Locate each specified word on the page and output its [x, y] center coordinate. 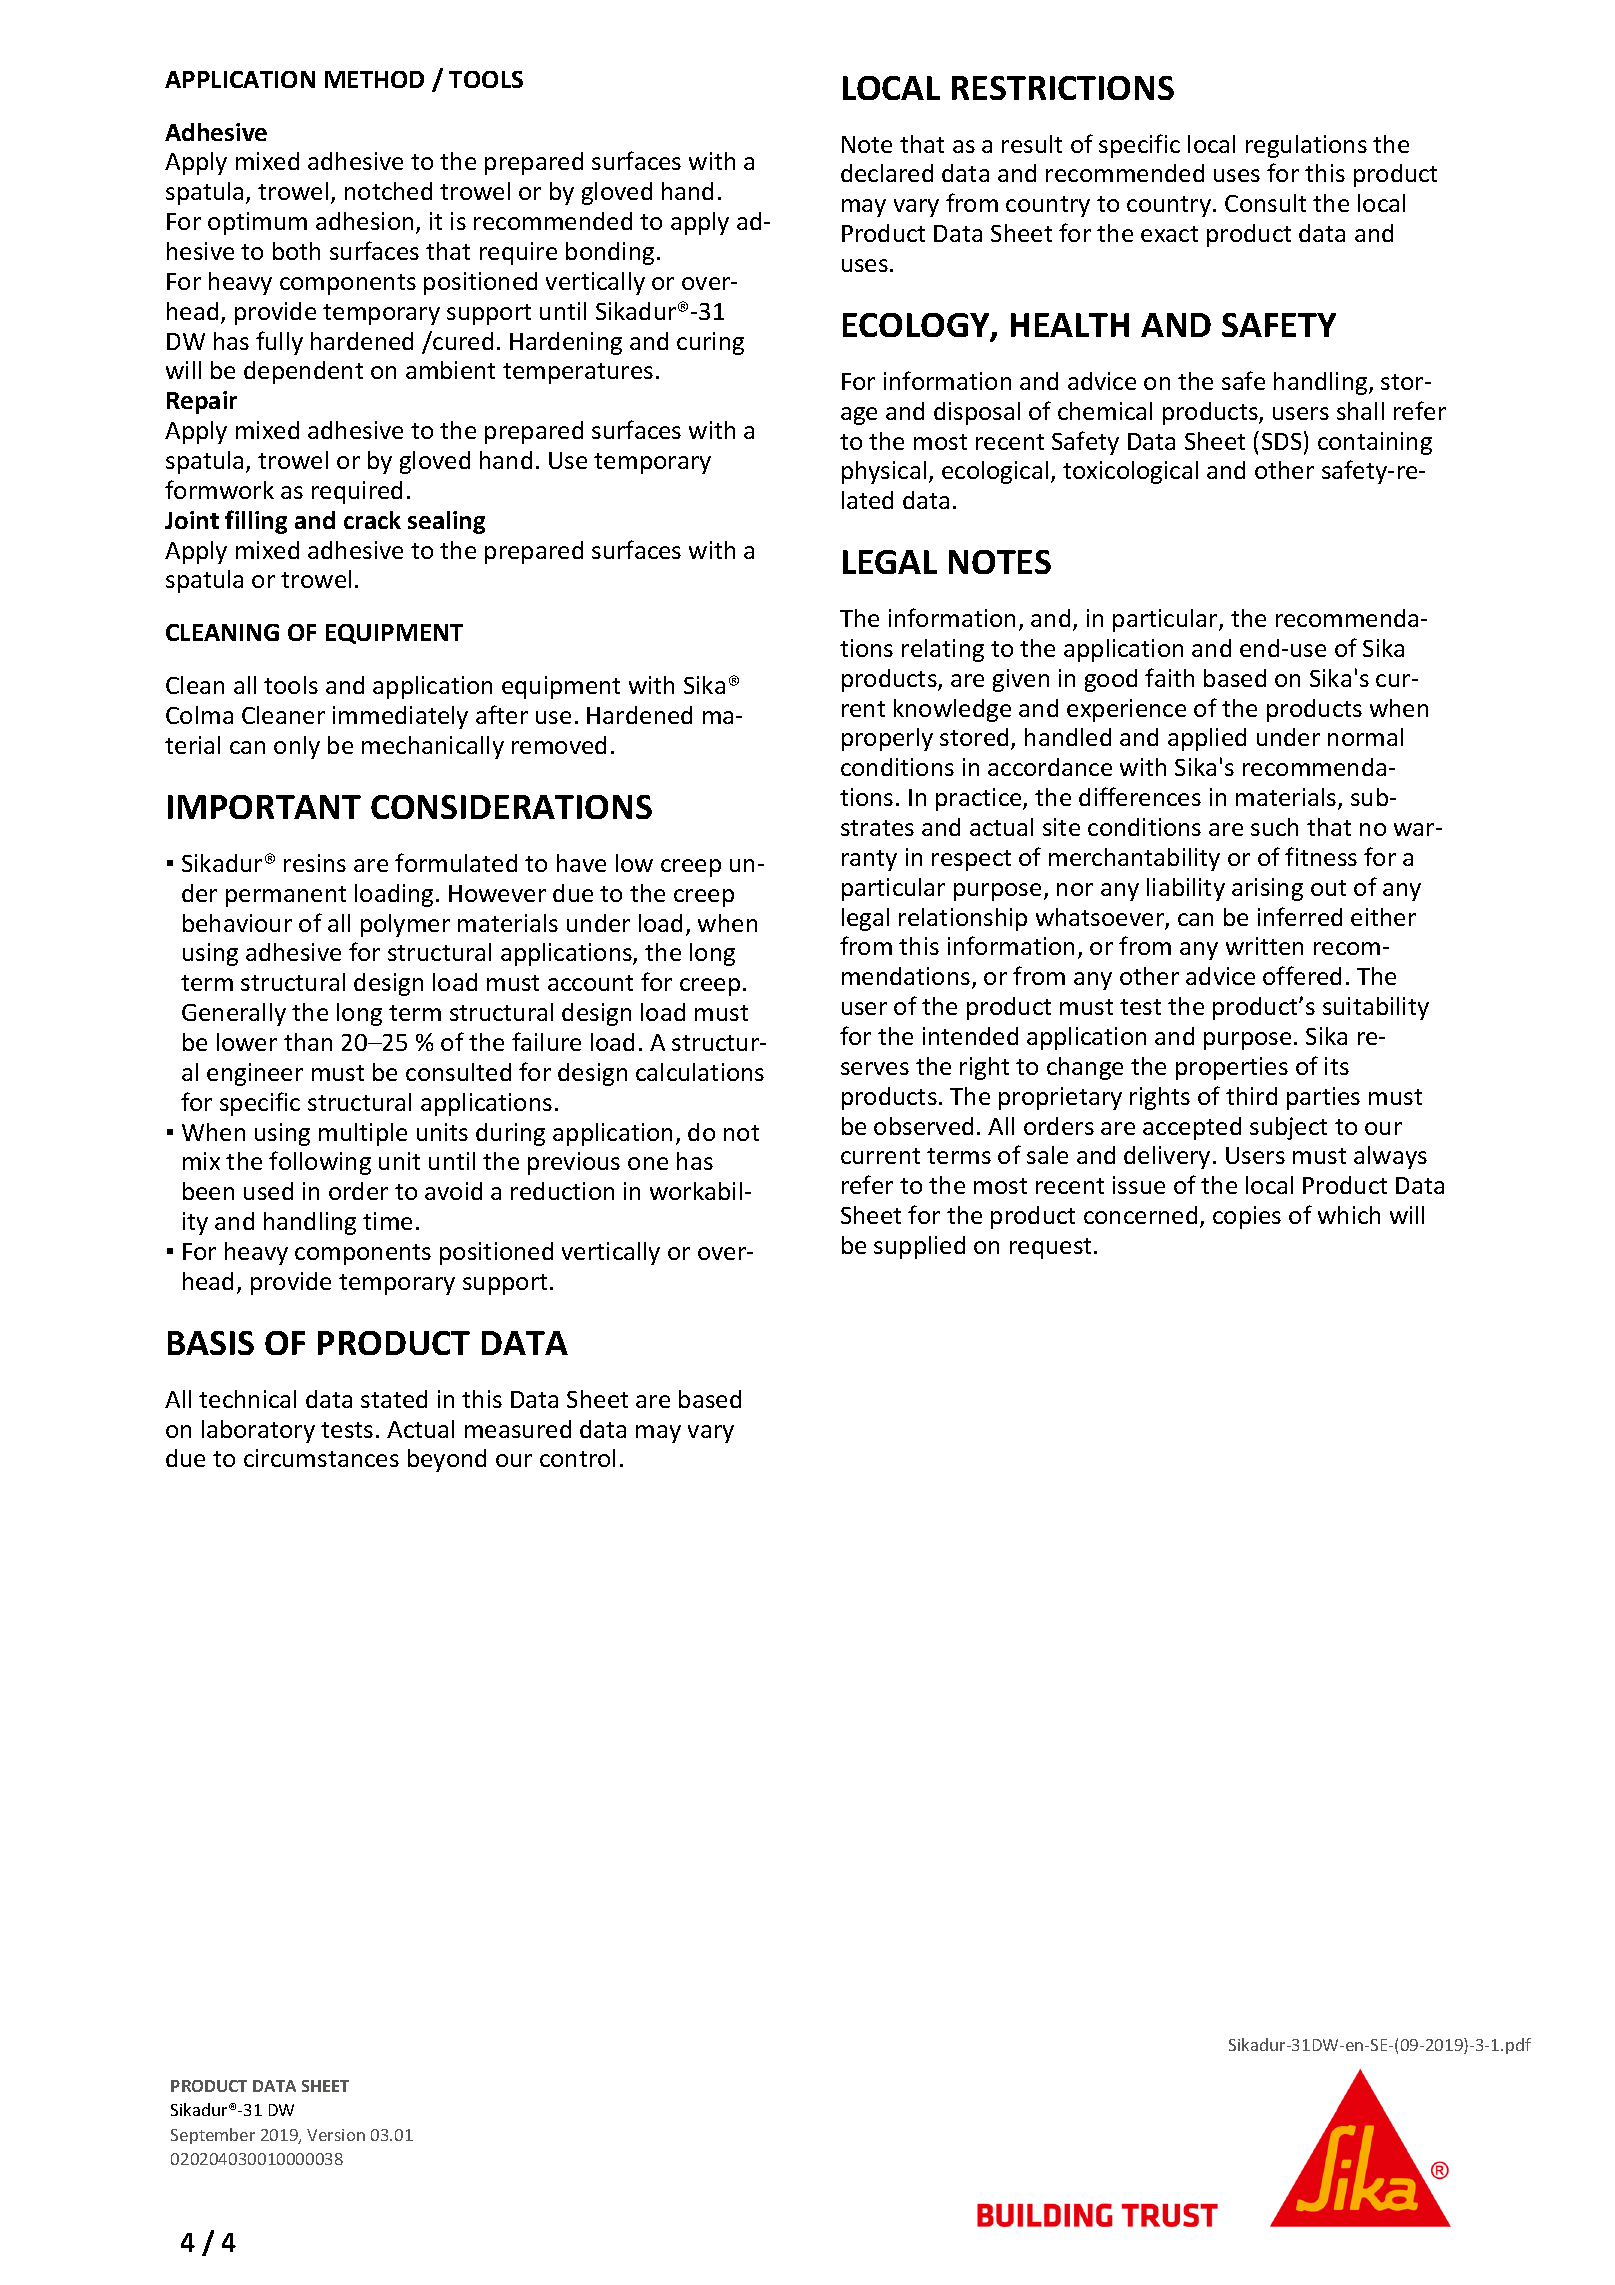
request [1050, 1248]
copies [1247, 1217]
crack [372, 520]
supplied [919, 1247]
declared [887, 173]
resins [315, 863]
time [387, 1221]
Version [336, 2135]
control [577, 1458]
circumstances [321, 1458]
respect [971, 860]
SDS [1281, 441]
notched [388, 191]
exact [1169, 234]
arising [1267, 889]
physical [884, 472]
